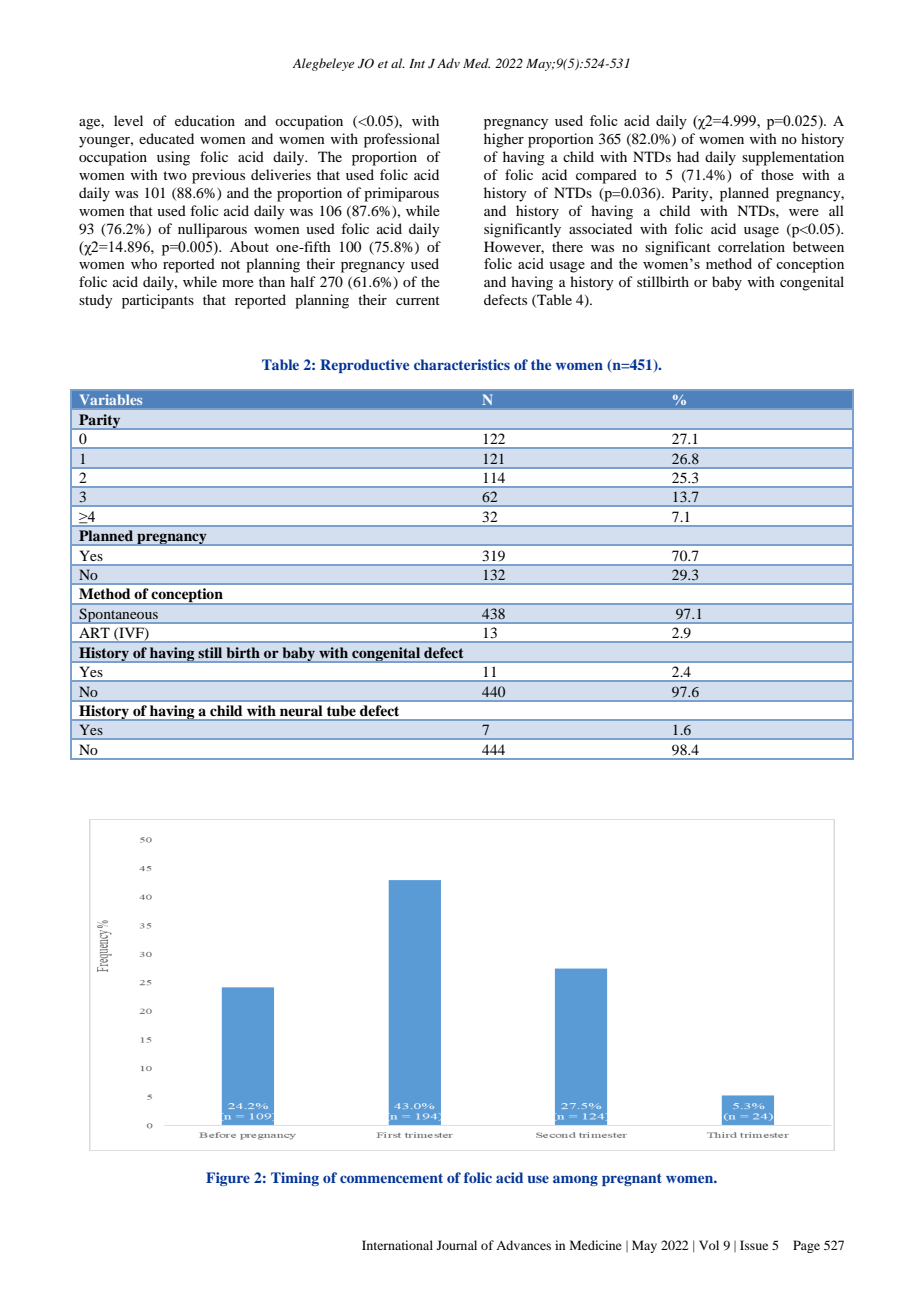 This screenshot has width=924, height=1308. Describe the element at coordinates (228, 1179) in the screenshot. I see `Figure` at that location.
